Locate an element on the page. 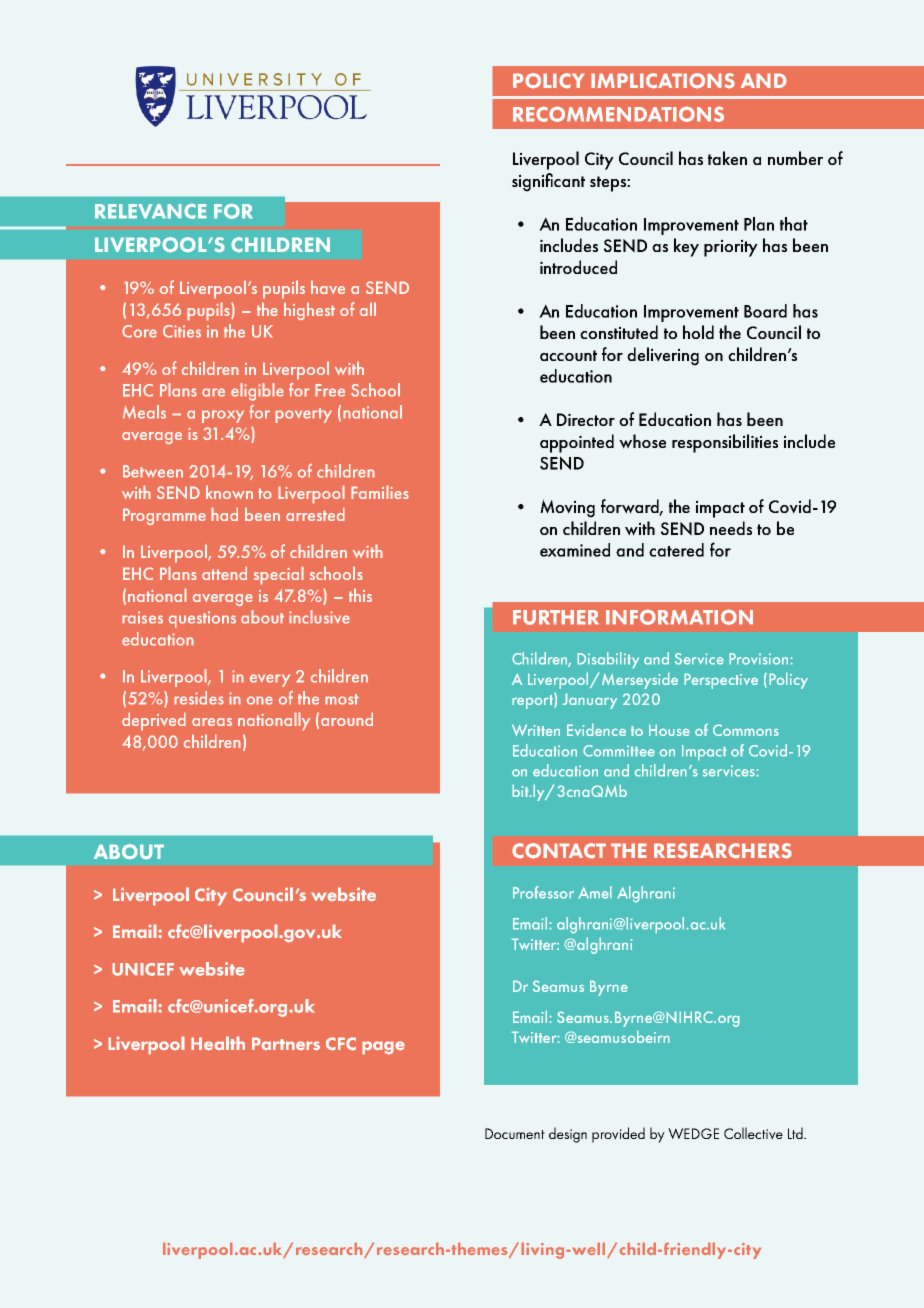 The image size is (924, 1308). areas is located at coordinates (212, 722).
